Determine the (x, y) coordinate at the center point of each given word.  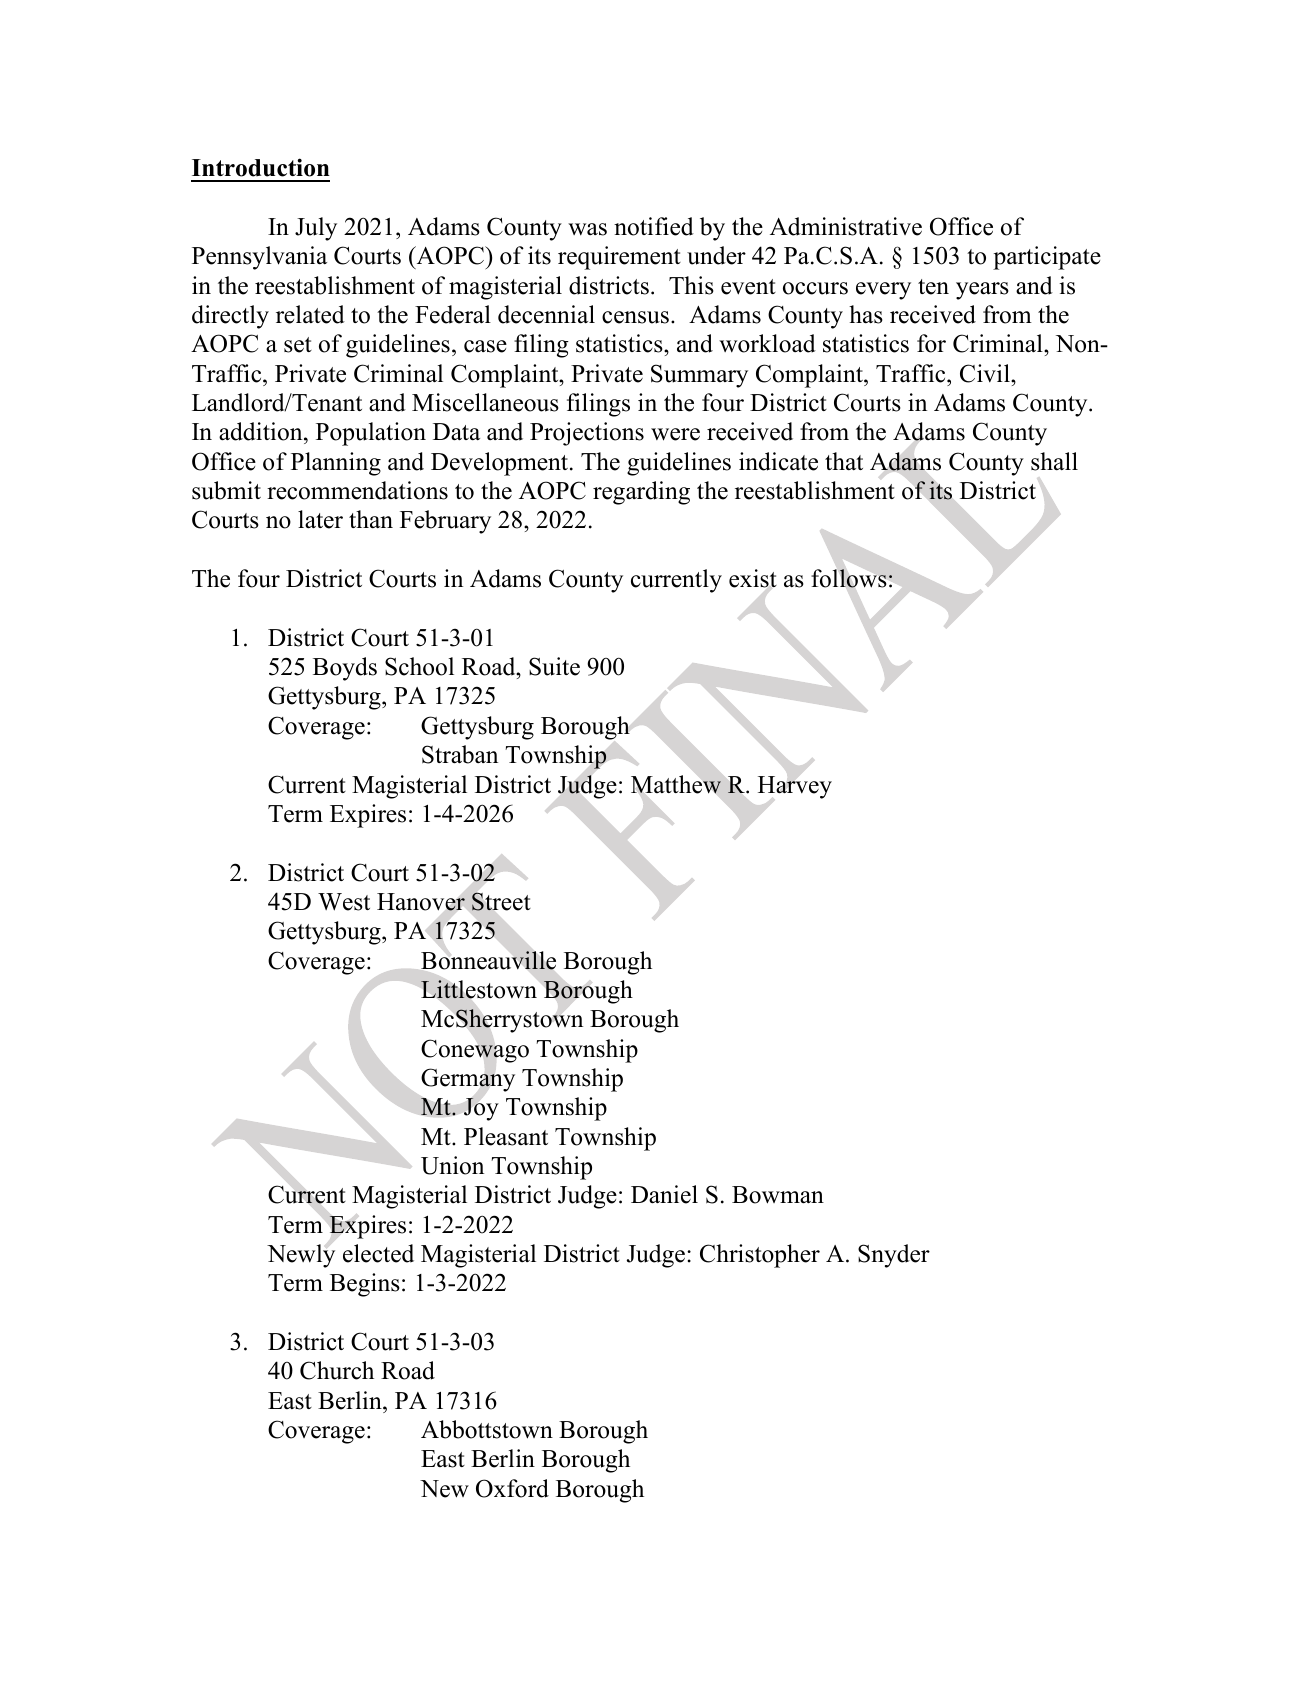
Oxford (512, 1488)
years (982, 291)
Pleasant (506, 1136)
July (316, 229)
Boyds (345, 669)
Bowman (778, 1195)
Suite (554, 666)
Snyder (894, 1256)
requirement (619, 258)
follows (849, 578)
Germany (468, 1080)
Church (337, 1370)
